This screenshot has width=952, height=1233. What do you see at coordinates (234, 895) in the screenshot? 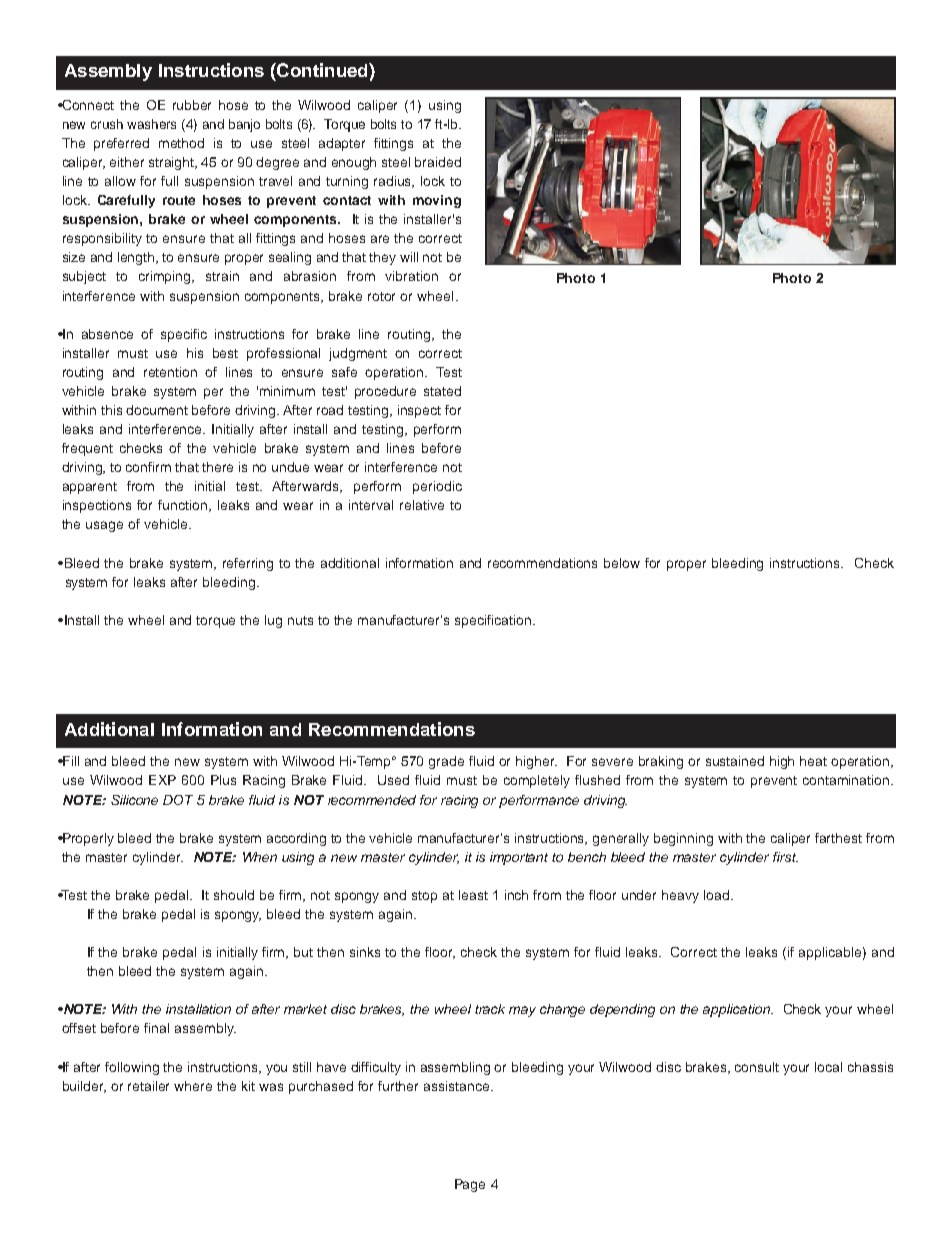
I see `should` at bounding box center [234, 895].
